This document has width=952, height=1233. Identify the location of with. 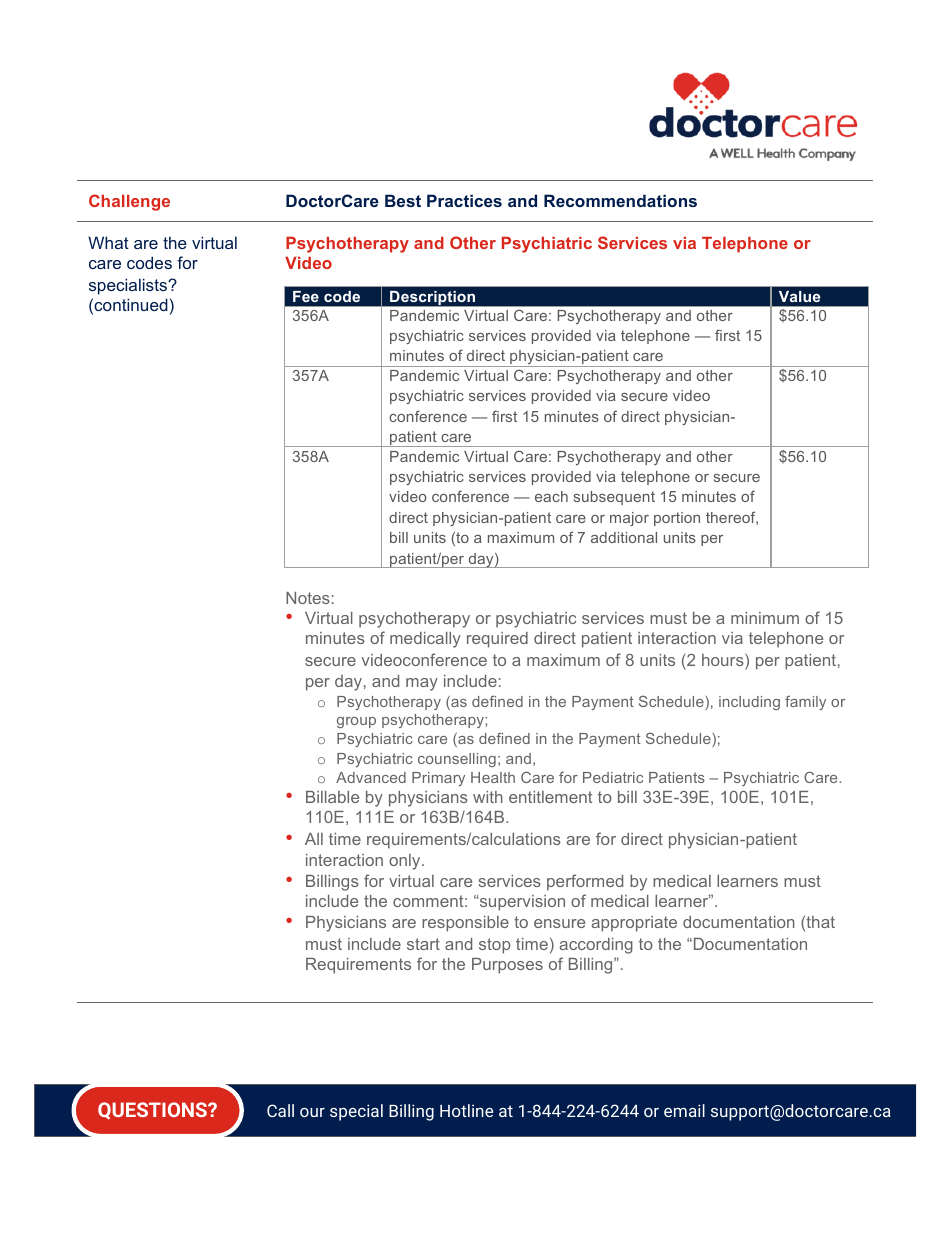
(488, 797).
